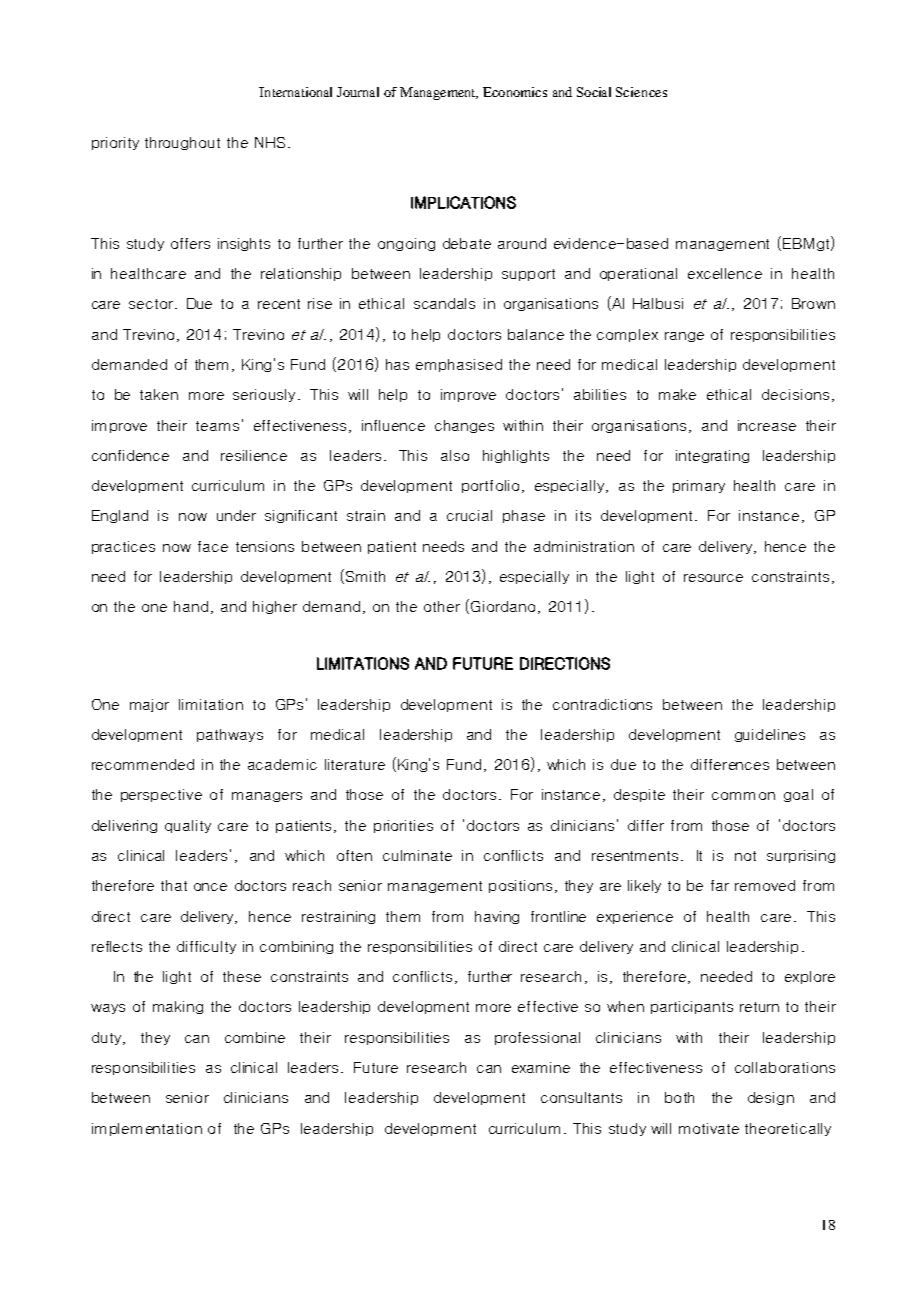 This screenshot has height=1307, width=924. I want to click on Economics, so click(515, 92).
